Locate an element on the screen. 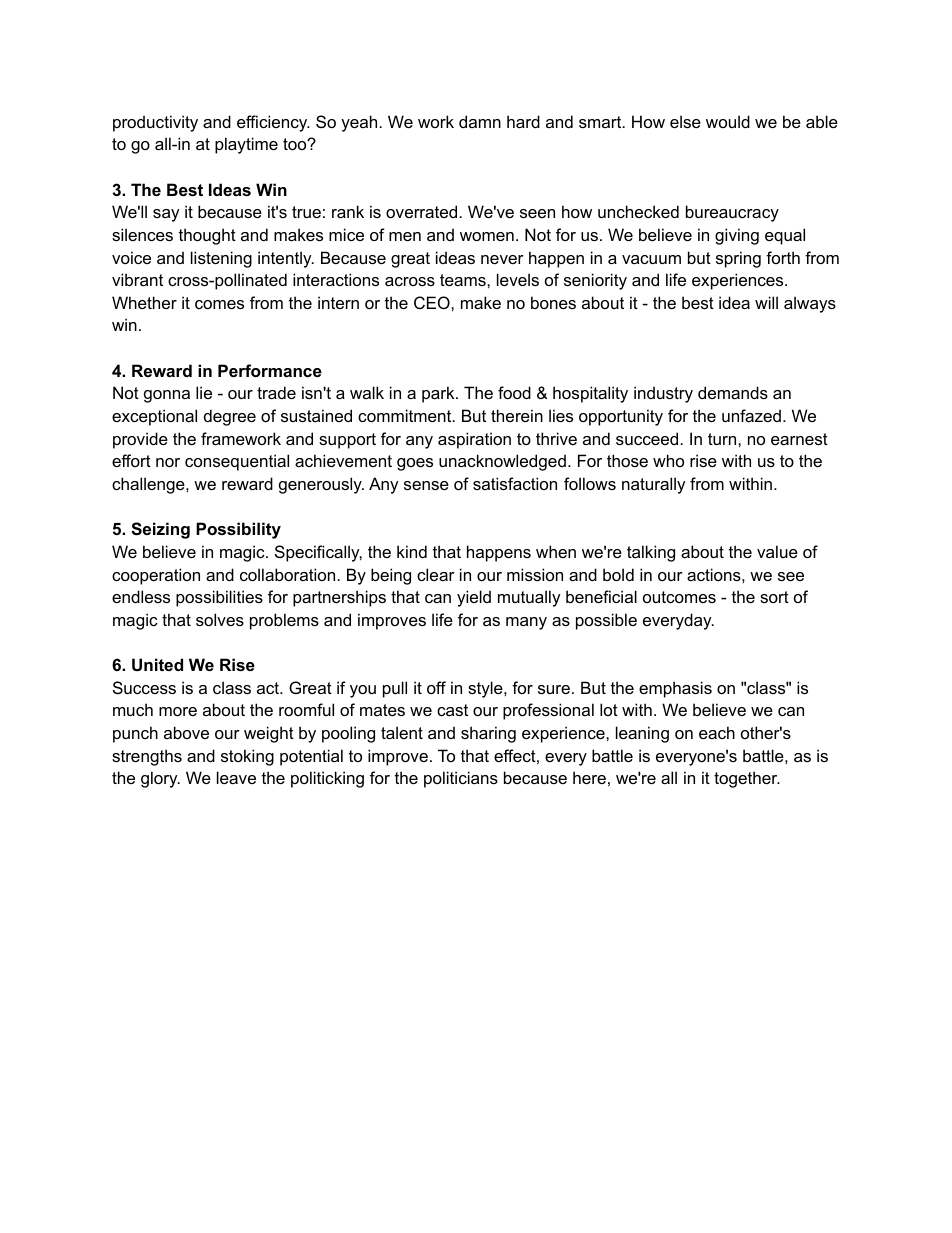 This screenshot has width=952, height=1233. food is located at coordinates (514, 392).
